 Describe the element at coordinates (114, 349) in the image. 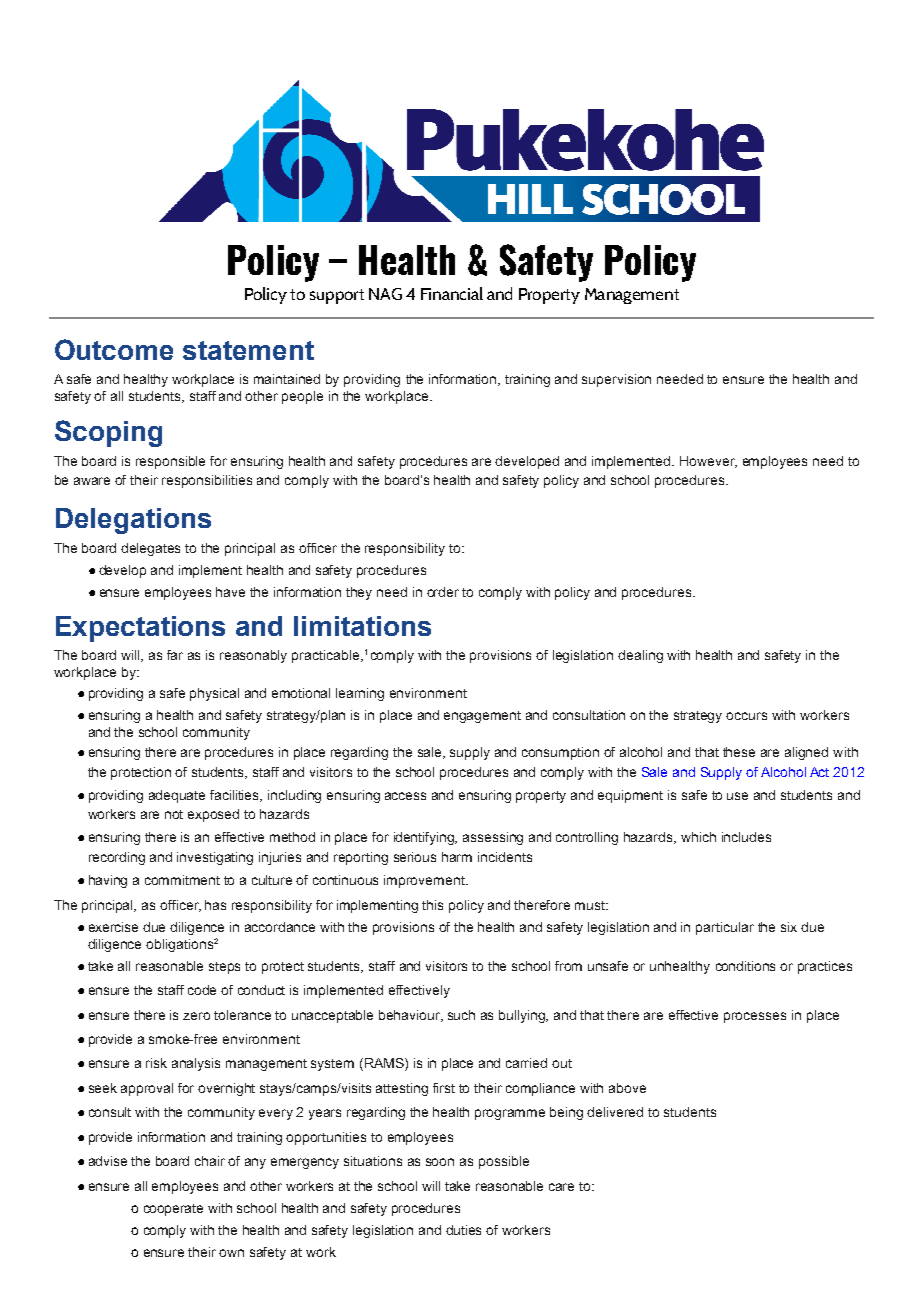

I see `Outcome` at that location.
